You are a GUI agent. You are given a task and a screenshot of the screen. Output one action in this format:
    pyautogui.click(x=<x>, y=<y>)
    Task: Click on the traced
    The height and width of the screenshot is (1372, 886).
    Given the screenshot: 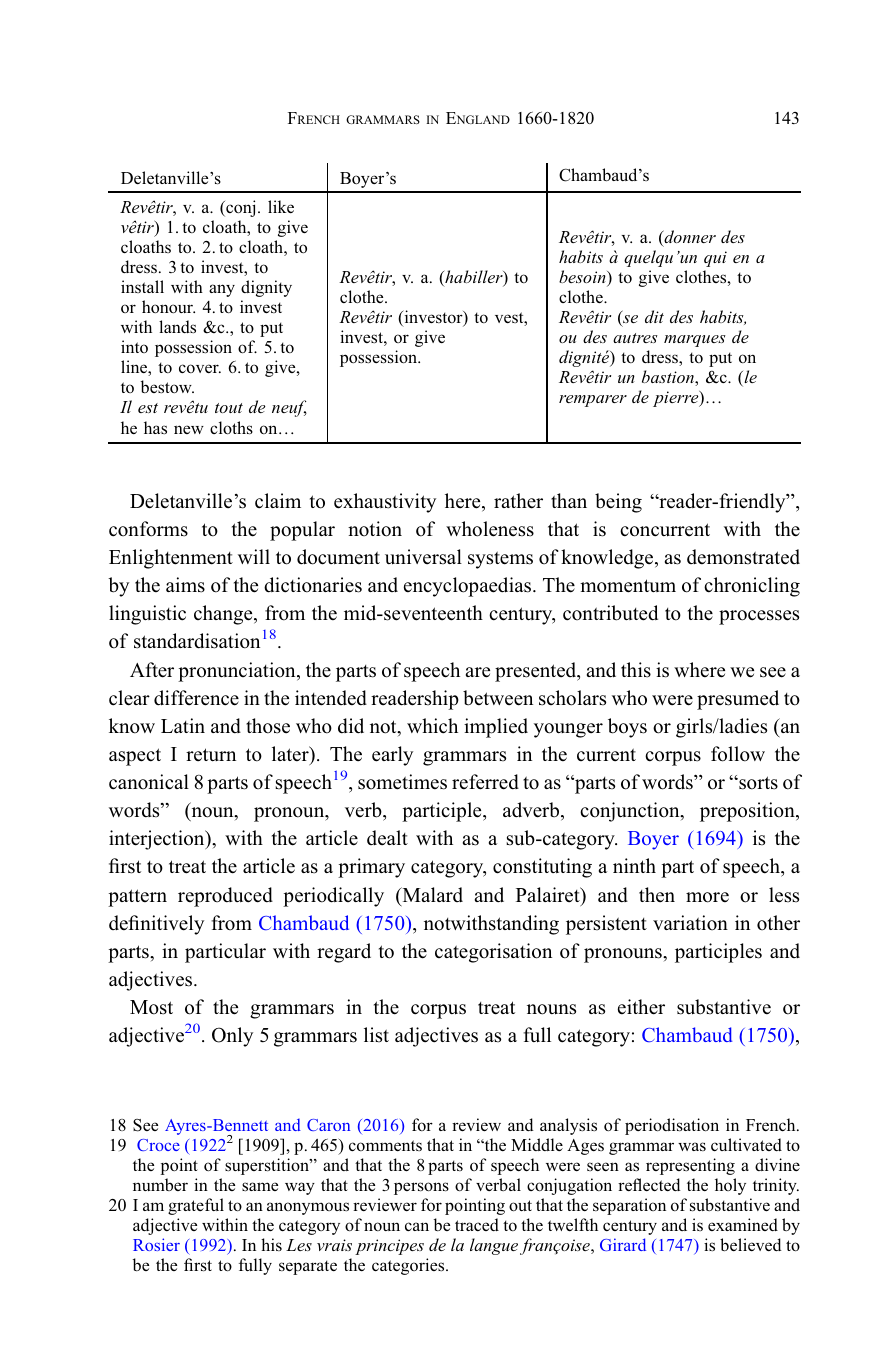 What is the action you would take?
    pyautogui.click(x=477, y=1224)
